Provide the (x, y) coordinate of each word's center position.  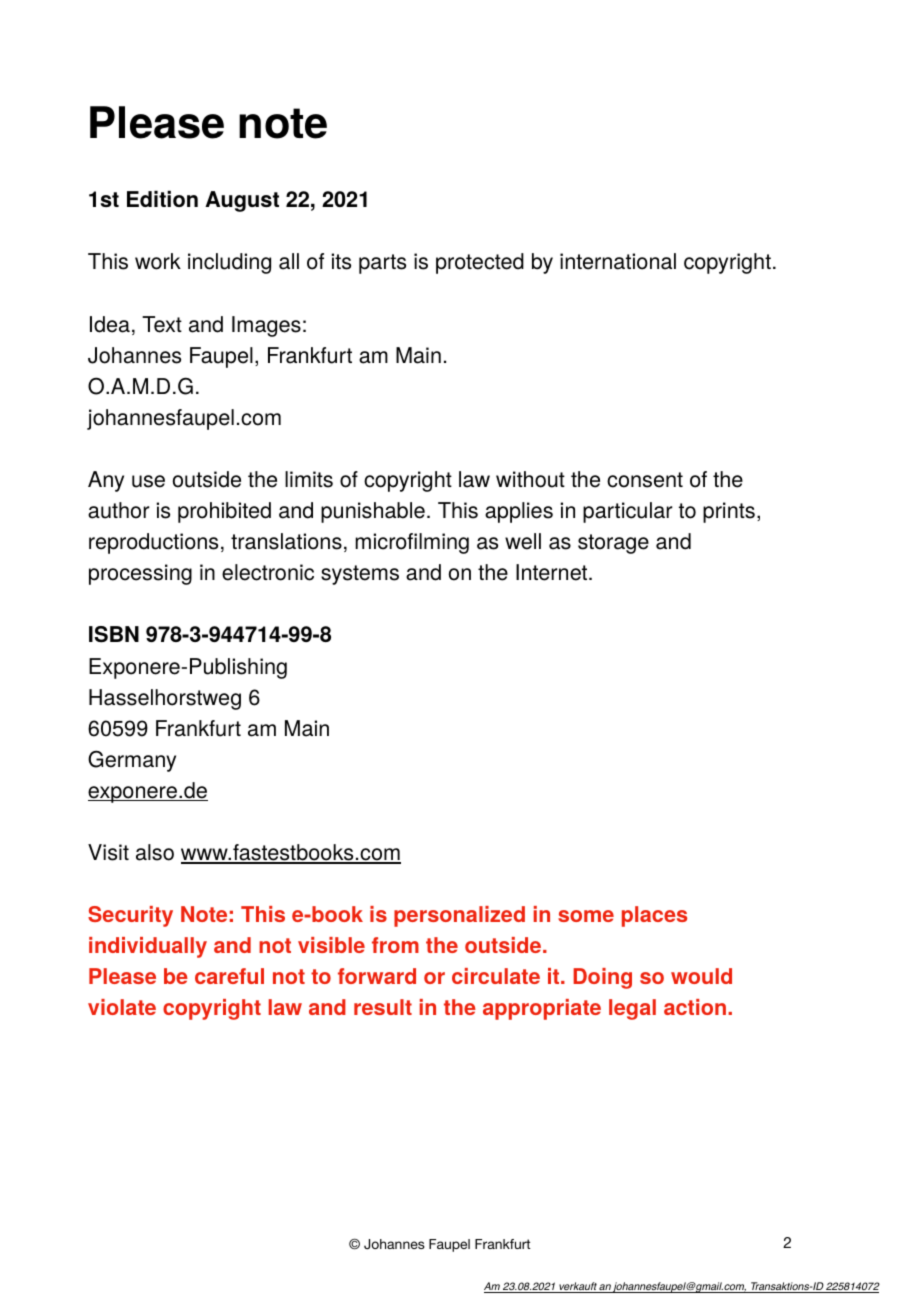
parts (382, 264)
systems (360, 575)
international (618, 261)
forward (377, 976)
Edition (162, 198)
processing (140, 574)
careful (229, 976)
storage (613, 544)
